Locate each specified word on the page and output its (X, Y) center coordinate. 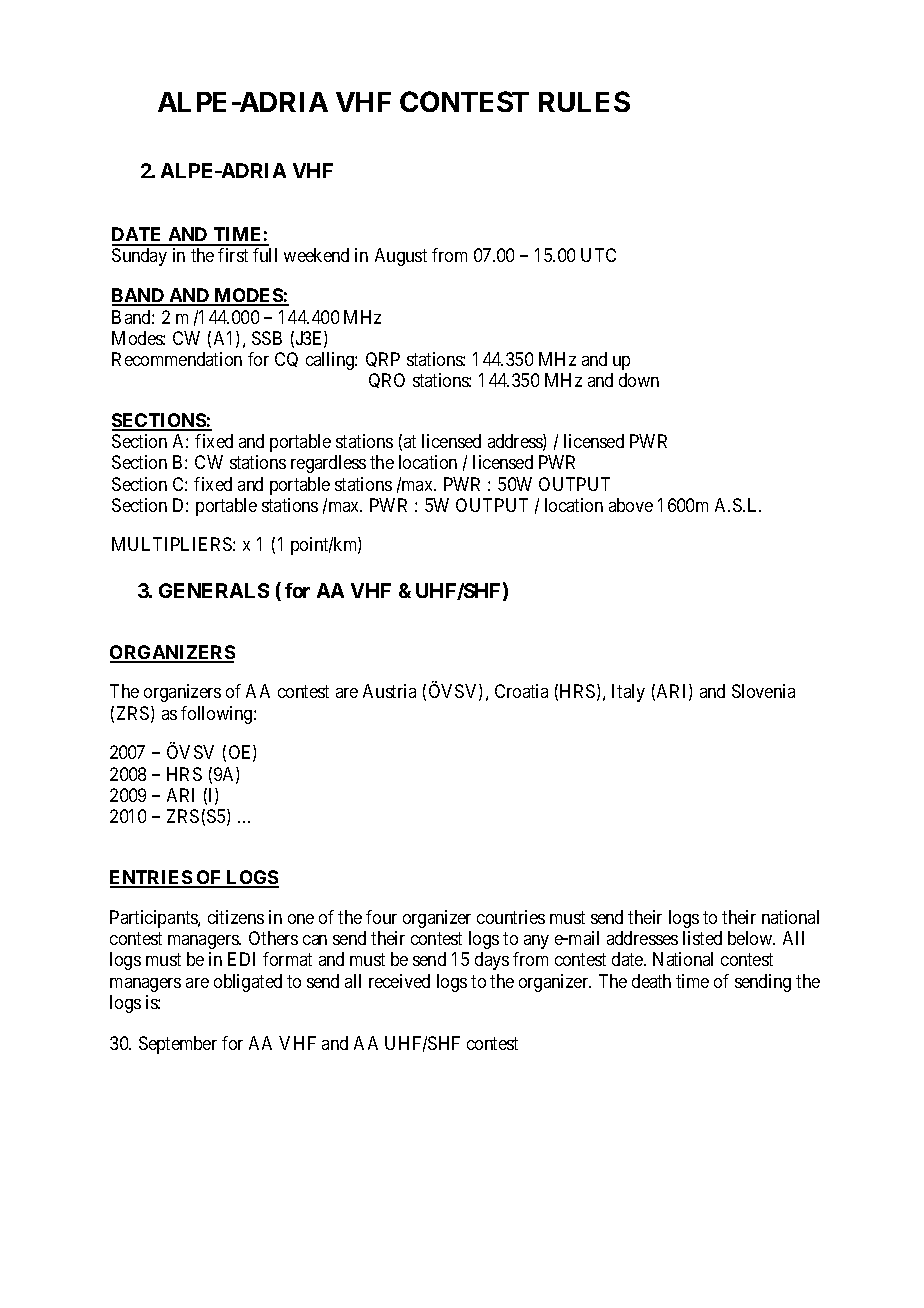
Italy (628, 693)
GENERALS (214, 590)
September (178, 1045)
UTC (598, 255)
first (233, 255)
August (401, 257)
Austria (389, 691)
